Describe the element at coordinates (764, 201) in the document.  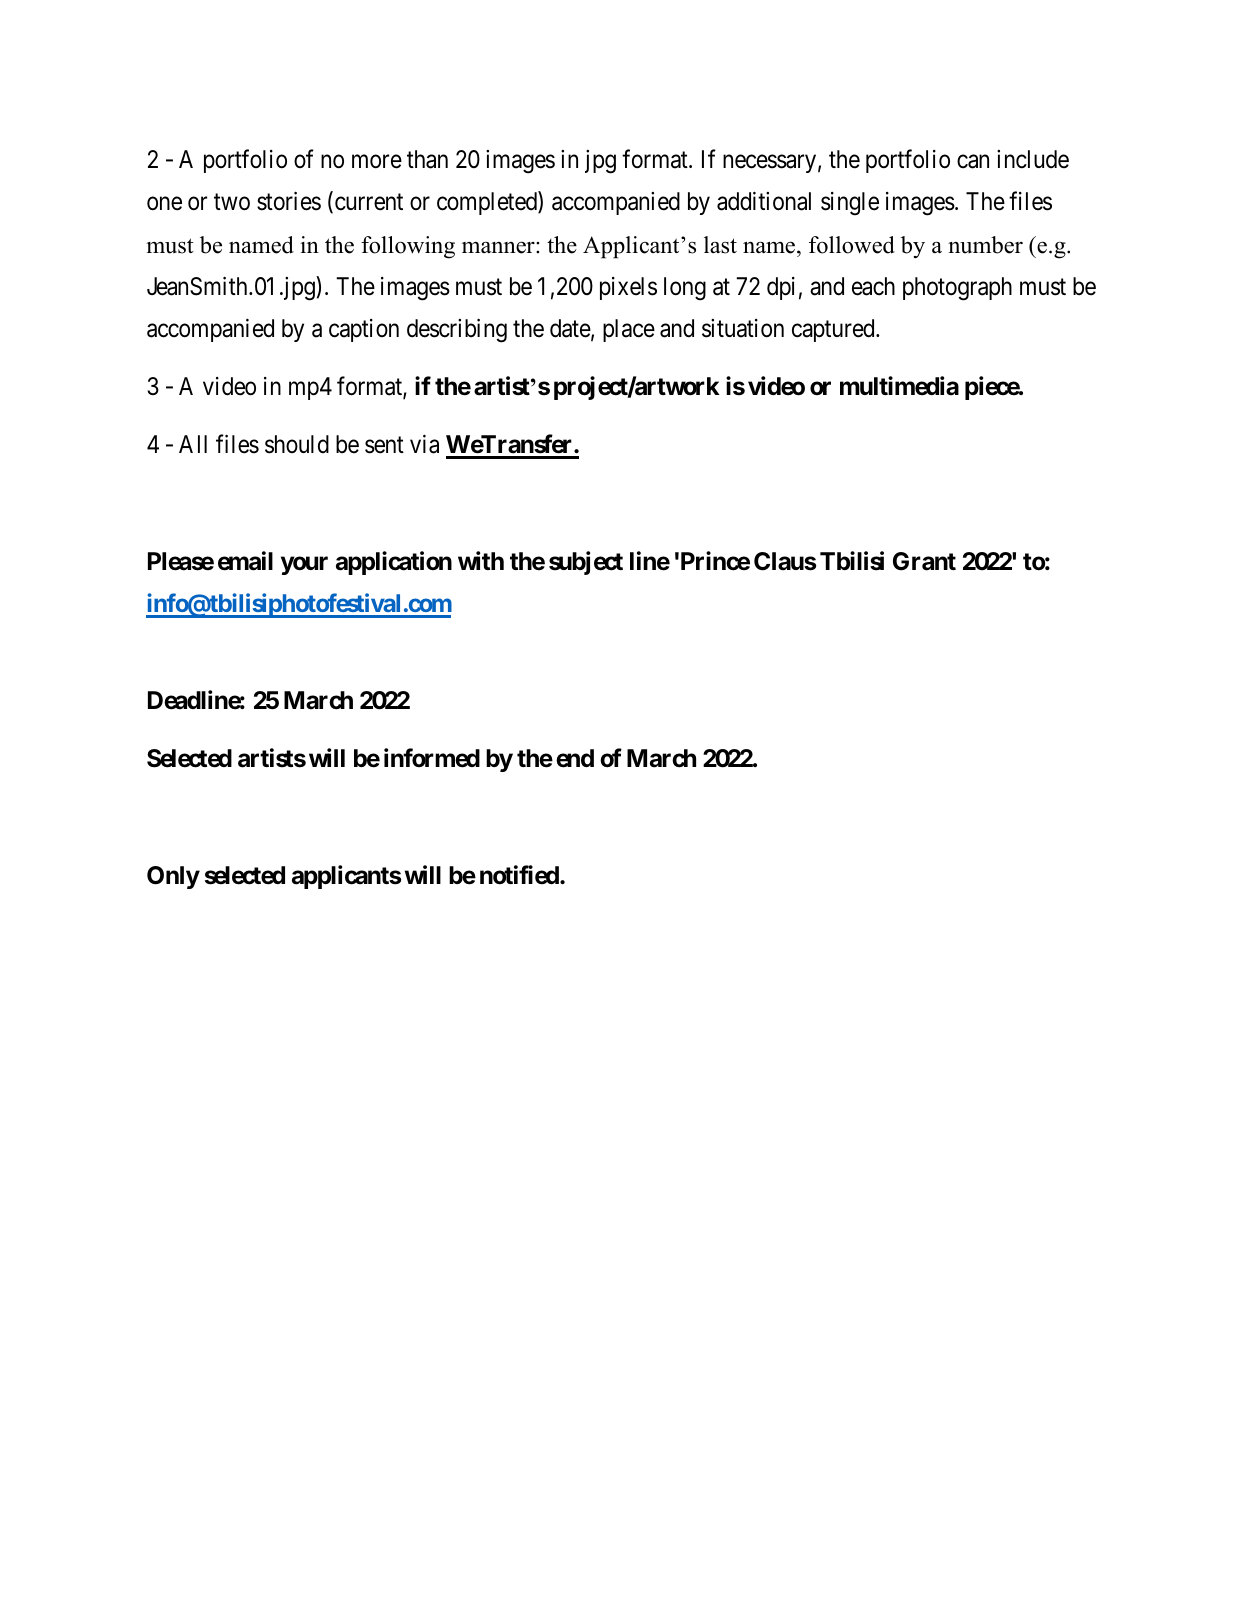
I see `additional` at that location.
